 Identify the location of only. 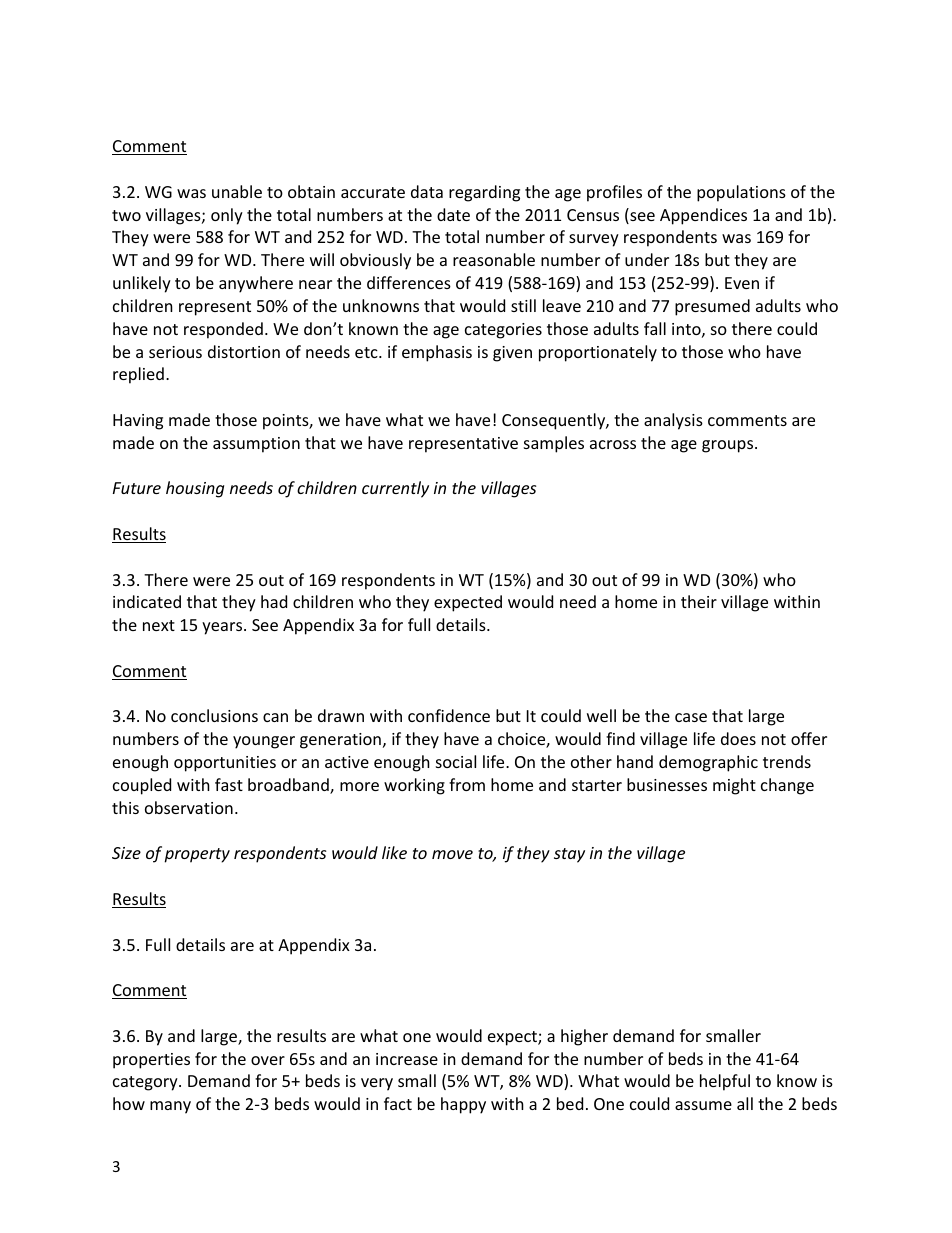
(227, 216).
